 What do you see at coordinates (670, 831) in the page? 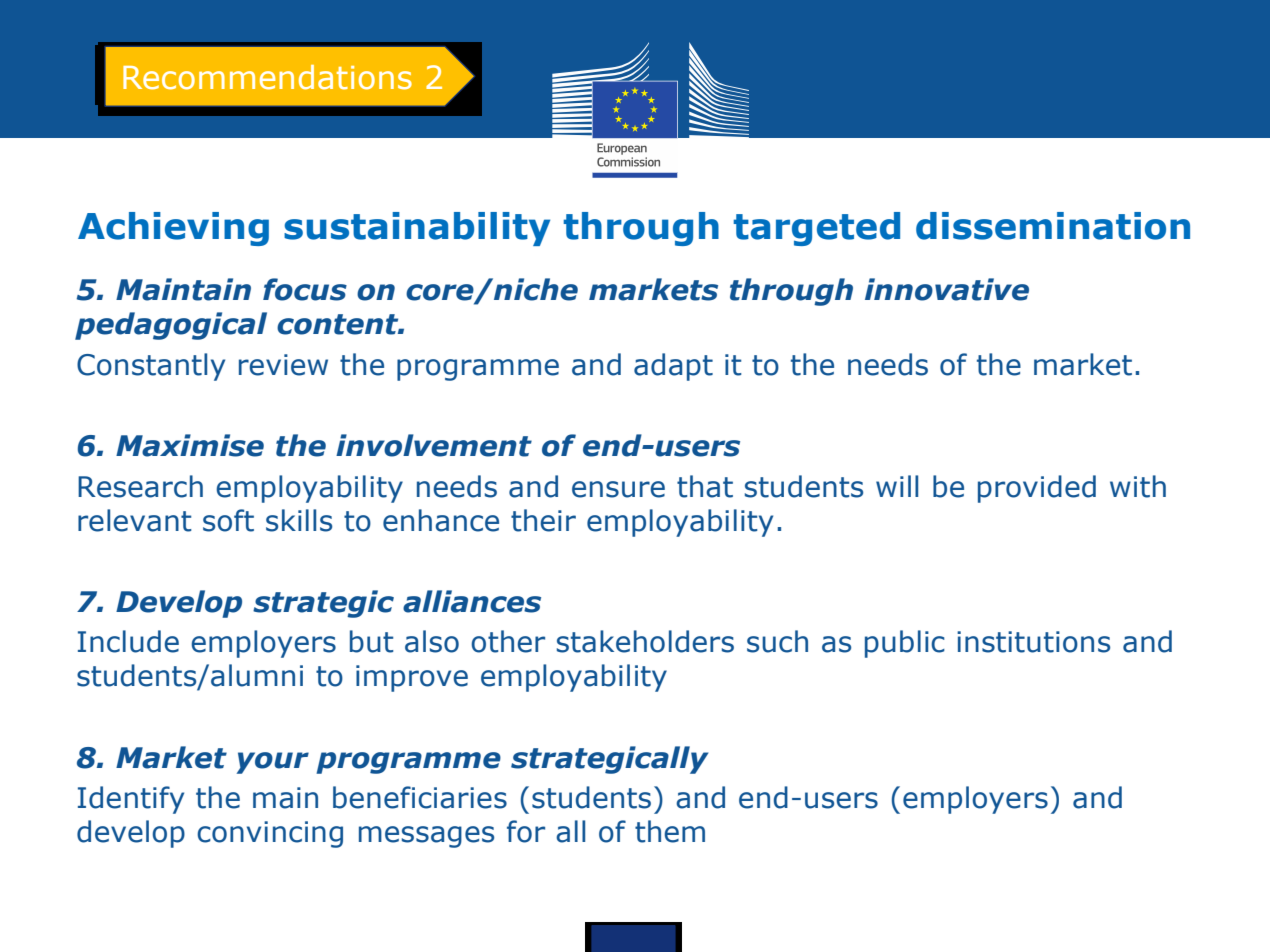
I see `them` at bounding box center [670, 831].
